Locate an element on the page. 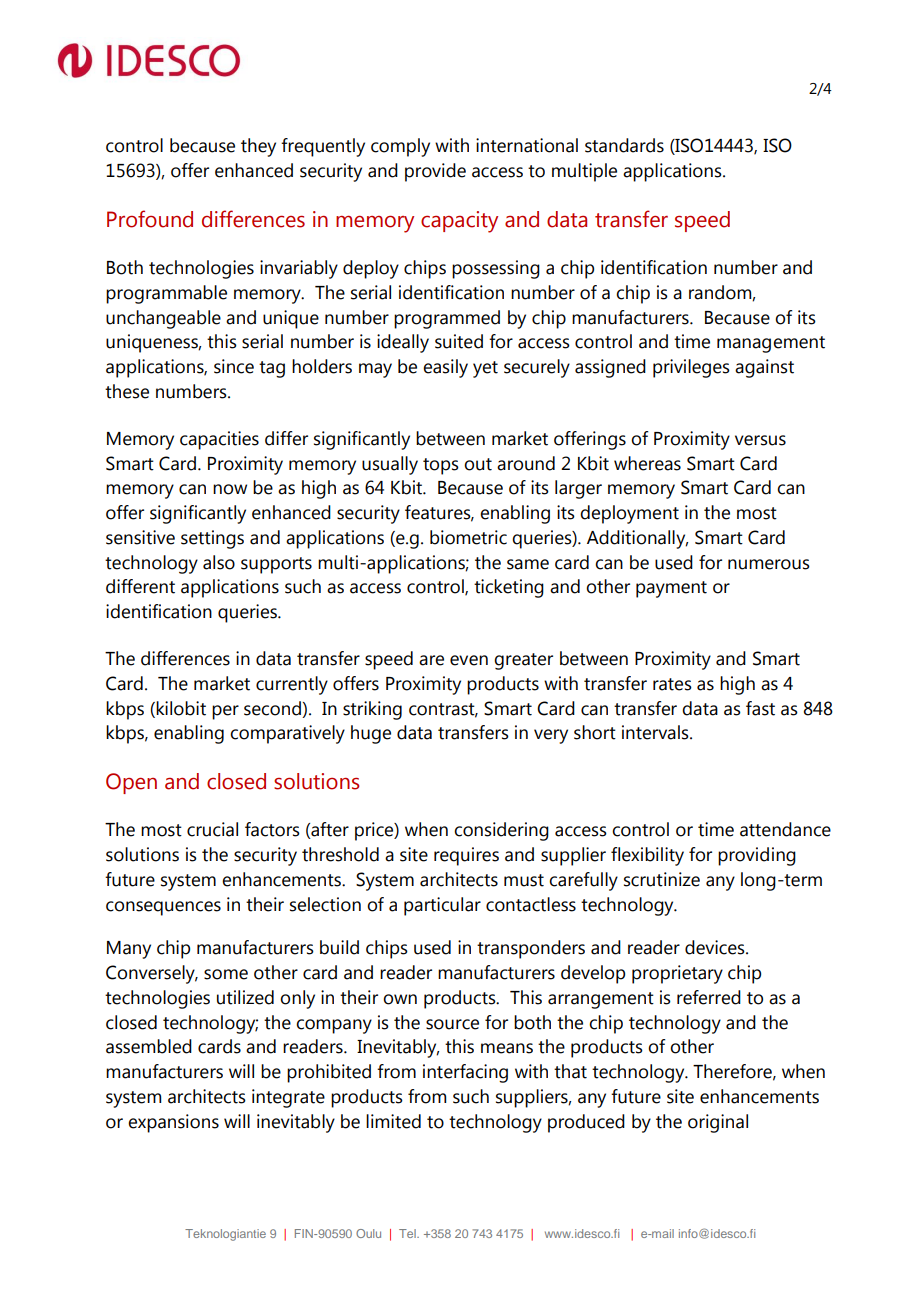 This image has width=924, height=1308. provide is located at coordinates (435, 172).
